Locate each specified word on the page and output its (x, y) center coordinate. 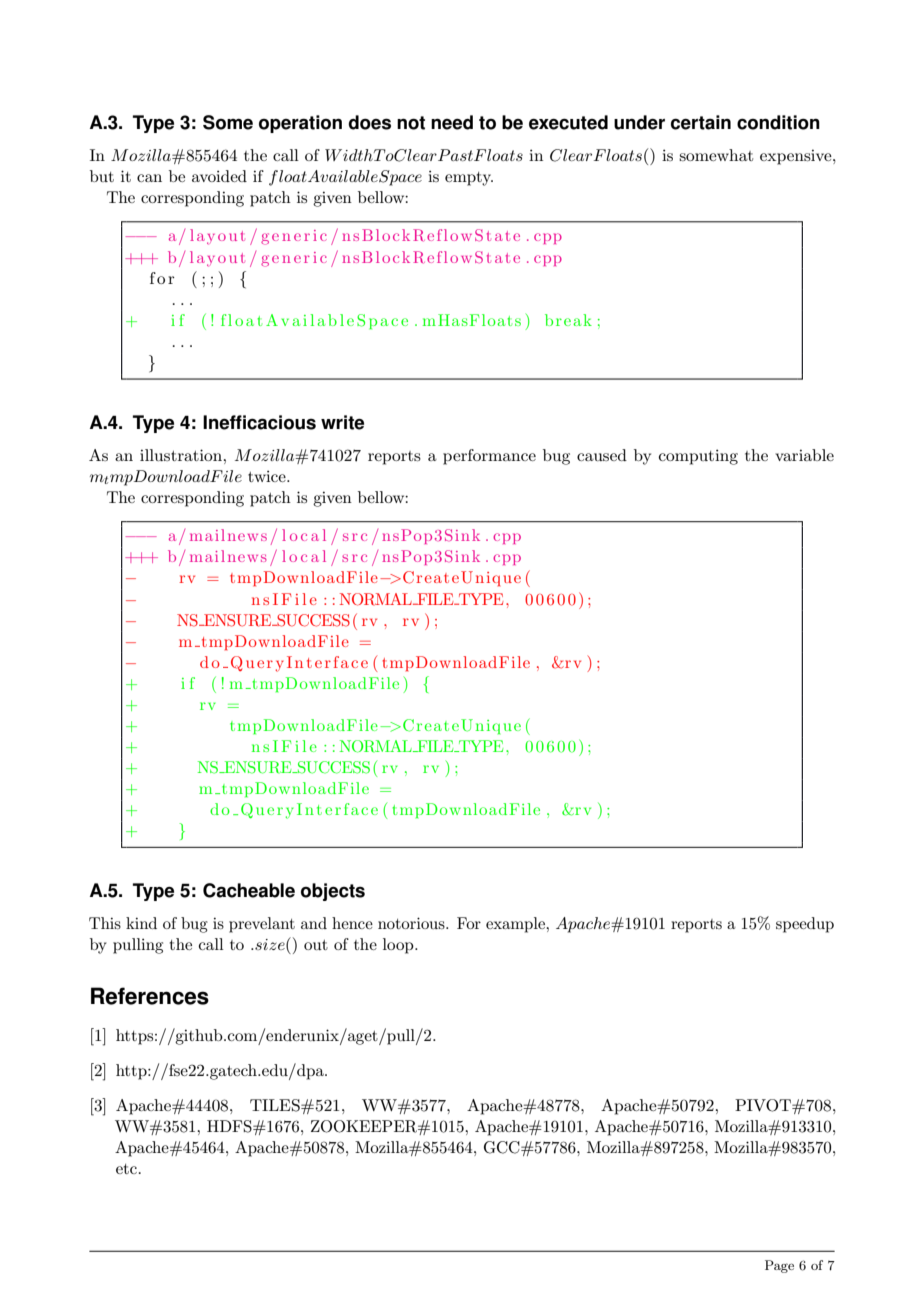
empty (469, 179)
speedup (805, 925)
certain (701, 122)
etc (126, 1169)
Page (779, 1266)
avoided (219, 176)
